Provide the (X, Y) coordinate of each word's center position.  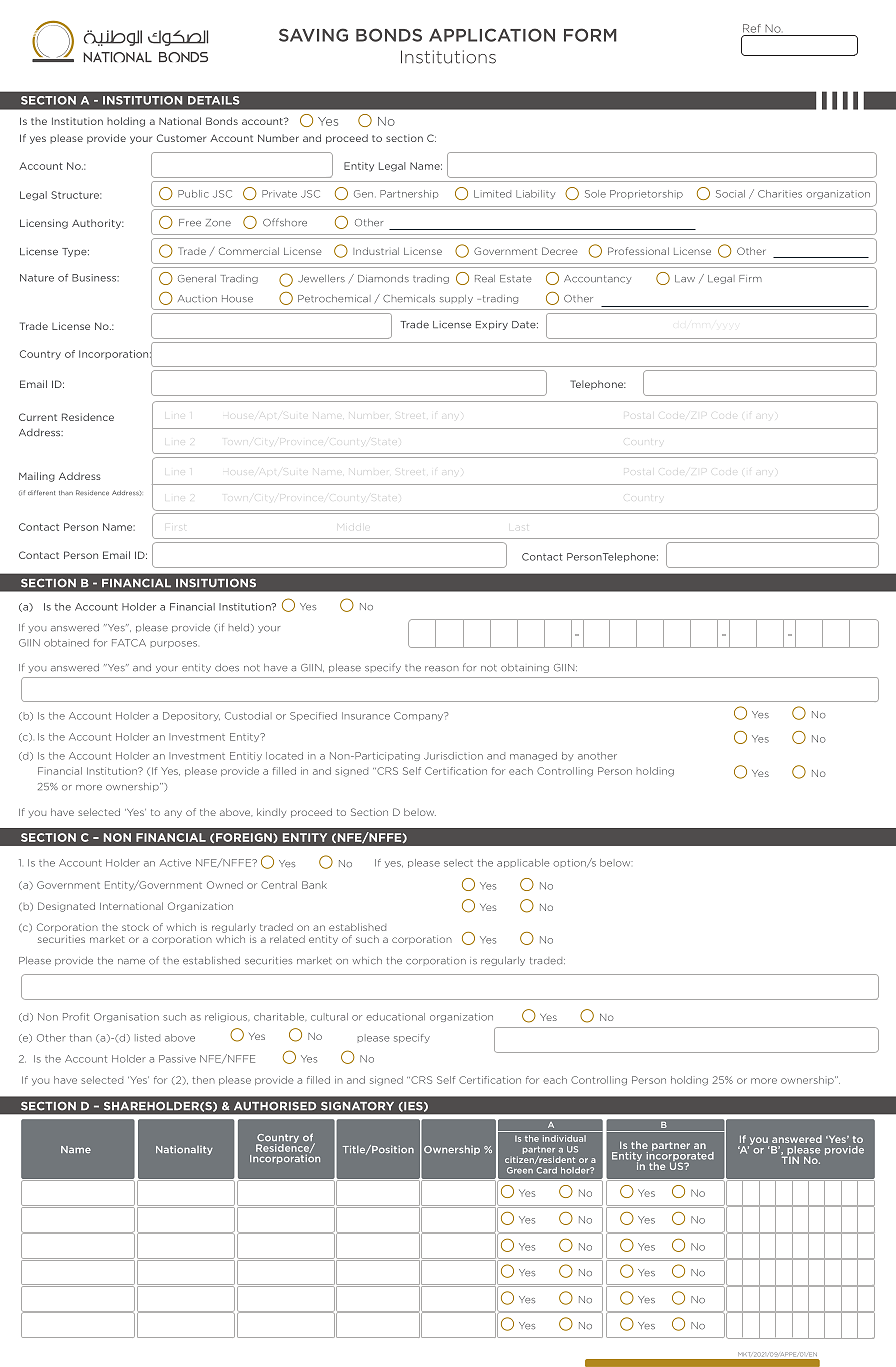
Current (38, 417)
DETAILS (213, 100)
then (203, 1080)
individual (564, 1138)
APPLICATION (492, 35)
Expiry (492, 325)
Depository (191, 716)
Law (685, 279)
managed (533, 756)
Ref (752, 28)
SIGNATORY (357, 1106)
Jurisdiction (453, 756)
